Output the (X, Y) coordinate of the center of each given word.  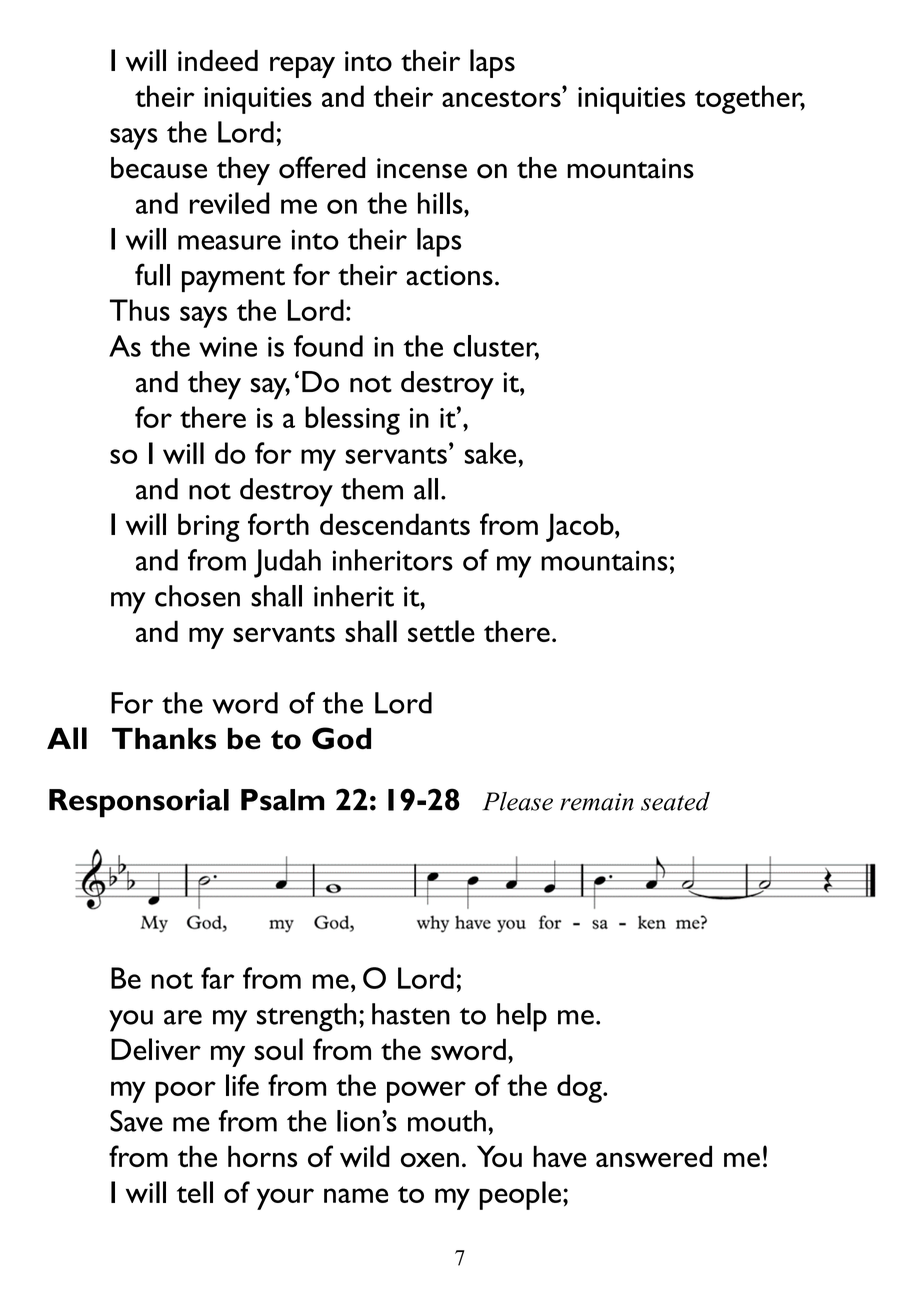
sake (492, 453)
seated (675, 801)
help (522, 1017)
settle (441, 631)
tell (195, 1192)
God (341, 738)
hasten (411, 1014)
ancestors (502, 97)
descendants (395, 524)
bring (209, 527)
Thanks (164, 739)
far (217, 978)
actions (449, 275)
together (750, 99)
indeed (218, 60)
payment (233, 280)
